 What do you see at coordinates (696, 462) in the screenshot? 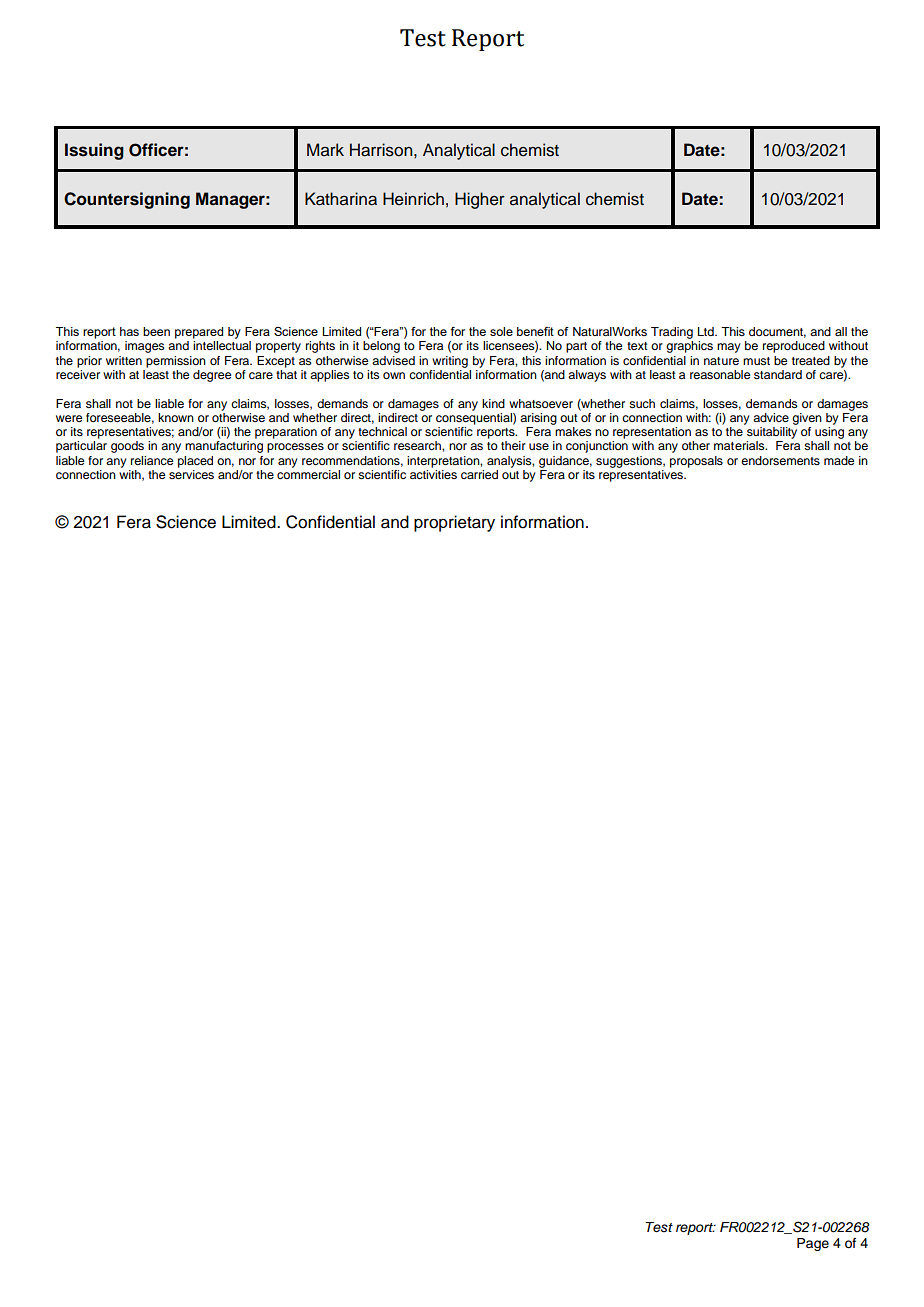
I see `proposals` at bounding box center [696, 462].
